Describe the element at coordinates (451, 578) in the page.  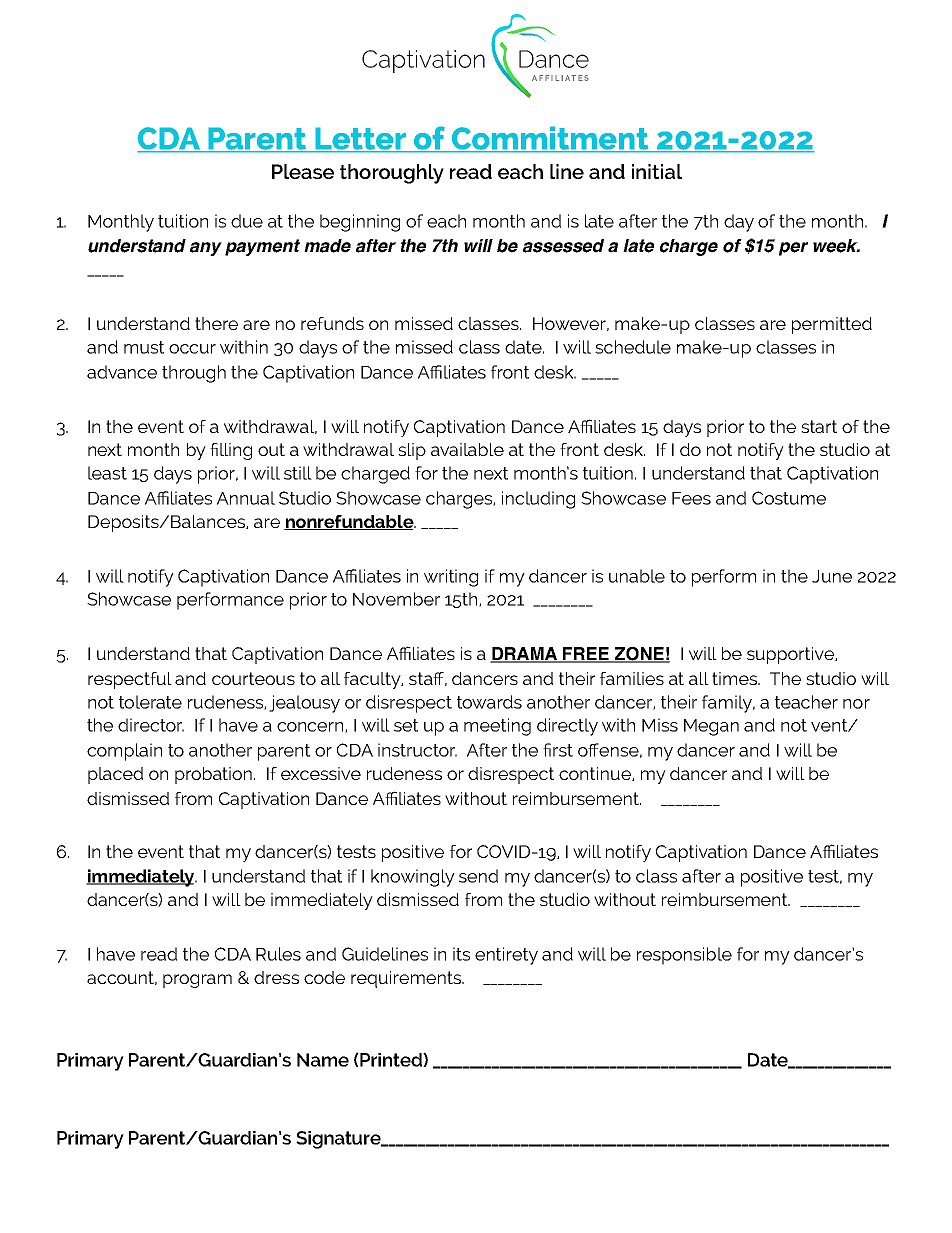
I see `writing` at that location.
